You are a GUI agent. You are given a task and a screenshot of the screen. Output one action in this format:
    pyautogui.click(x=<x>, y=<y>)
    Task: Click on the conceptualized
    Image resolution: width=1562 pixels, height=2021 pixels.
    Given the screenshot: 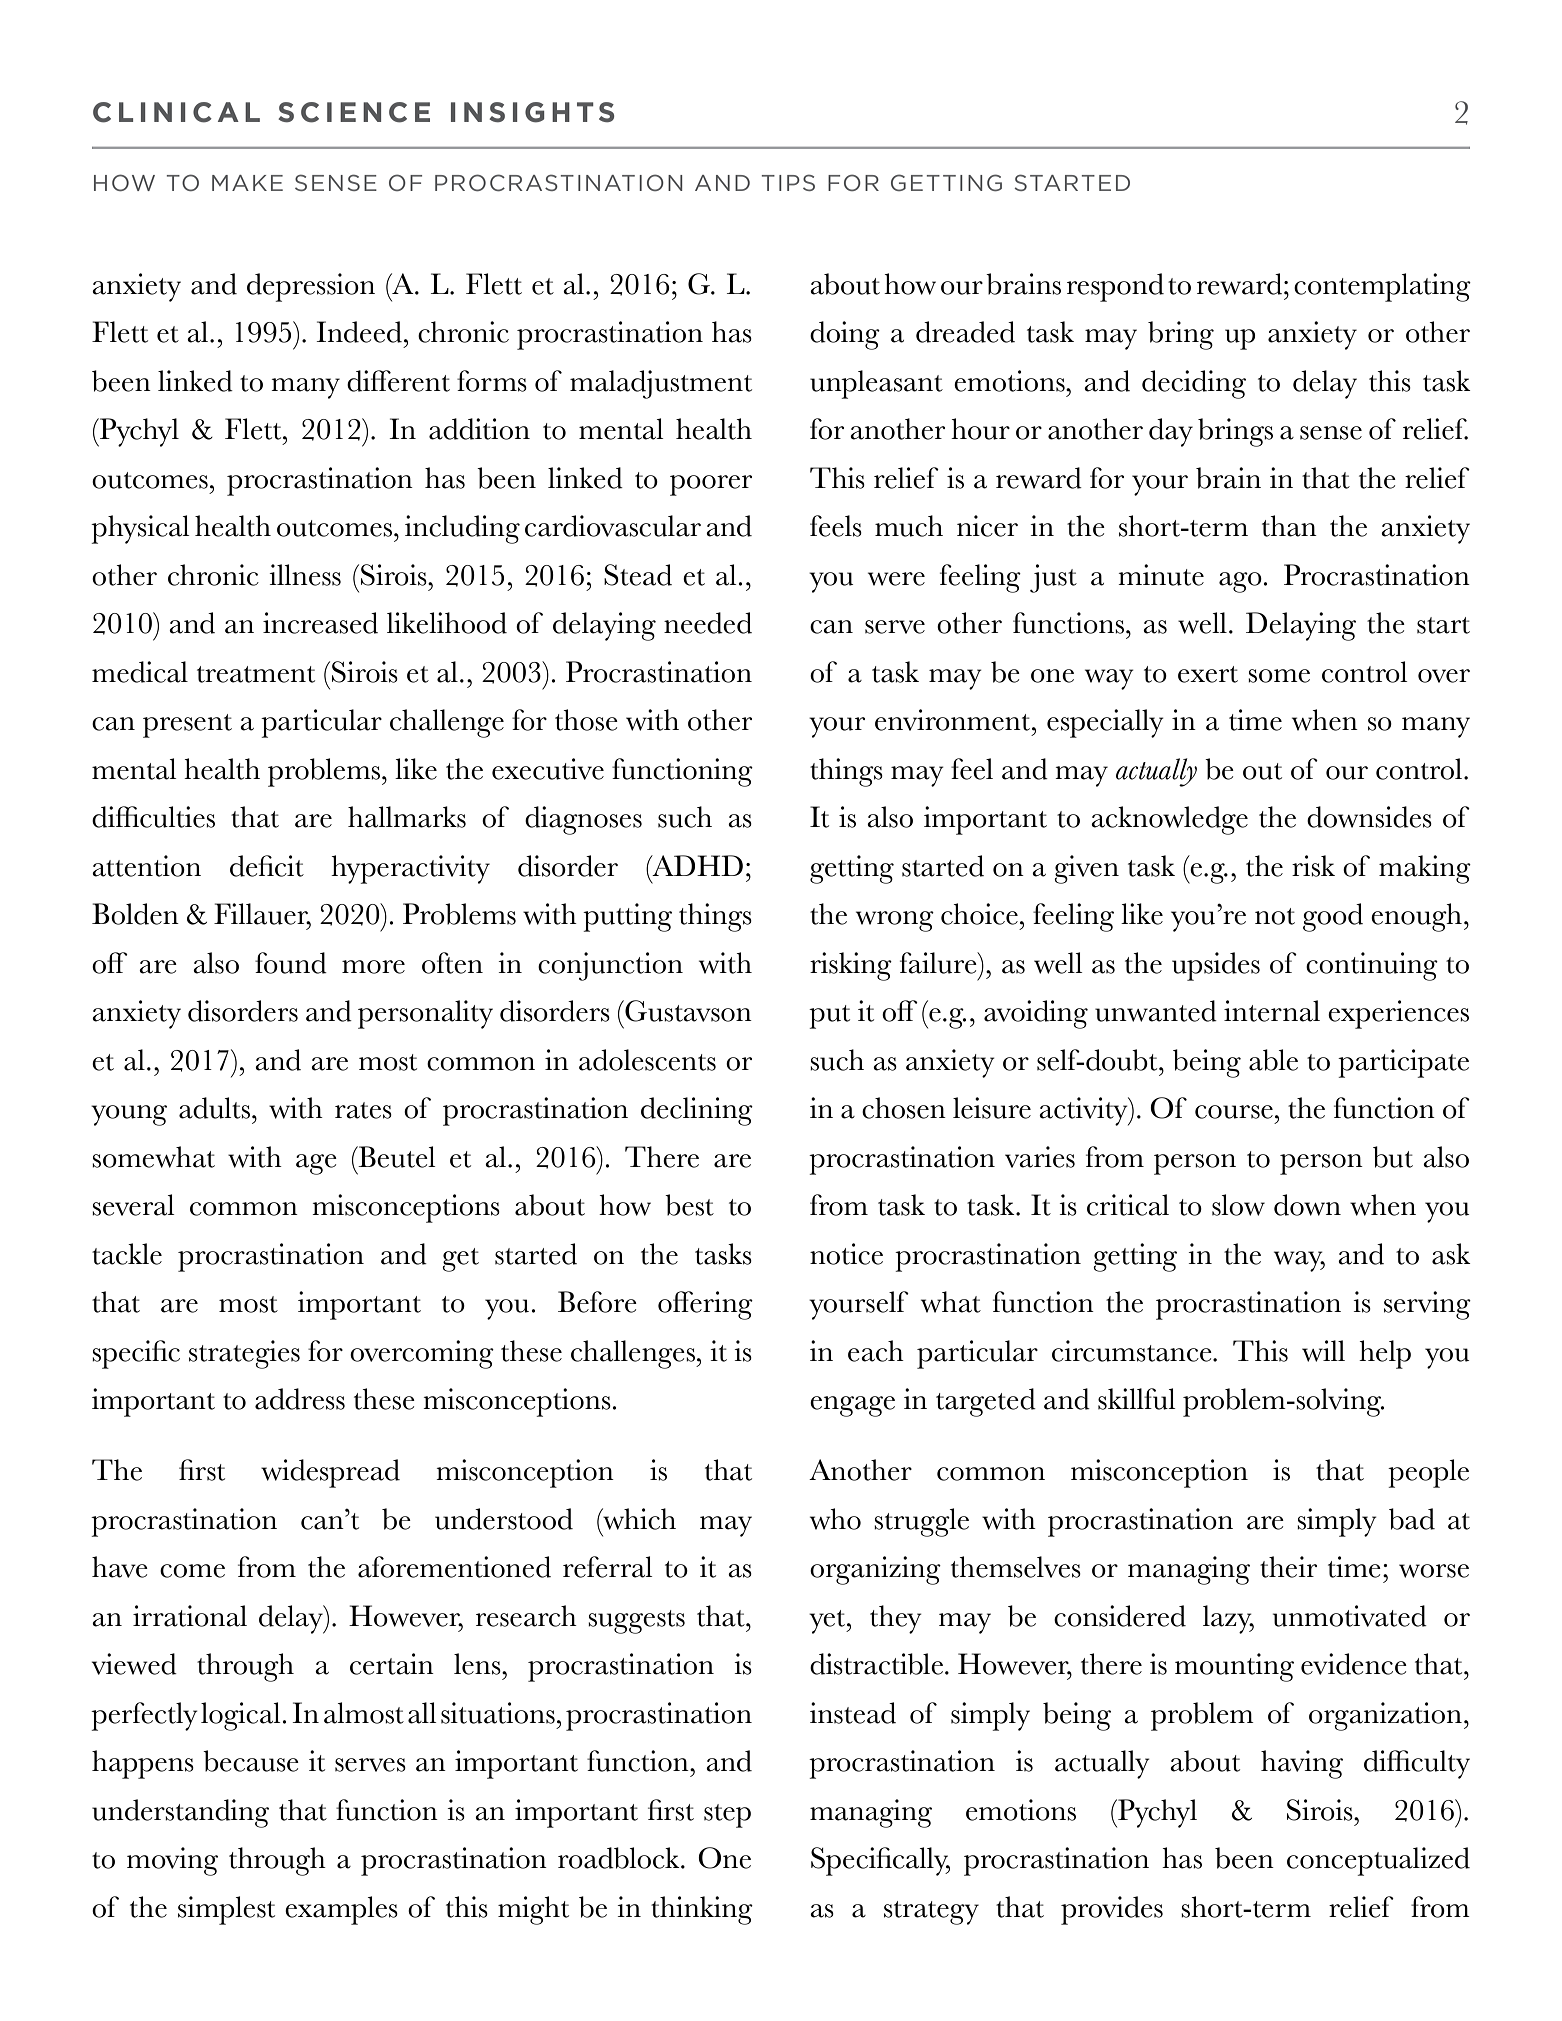 What is the action you would take?
    pyautogui.click(x=1378, y=1861)
